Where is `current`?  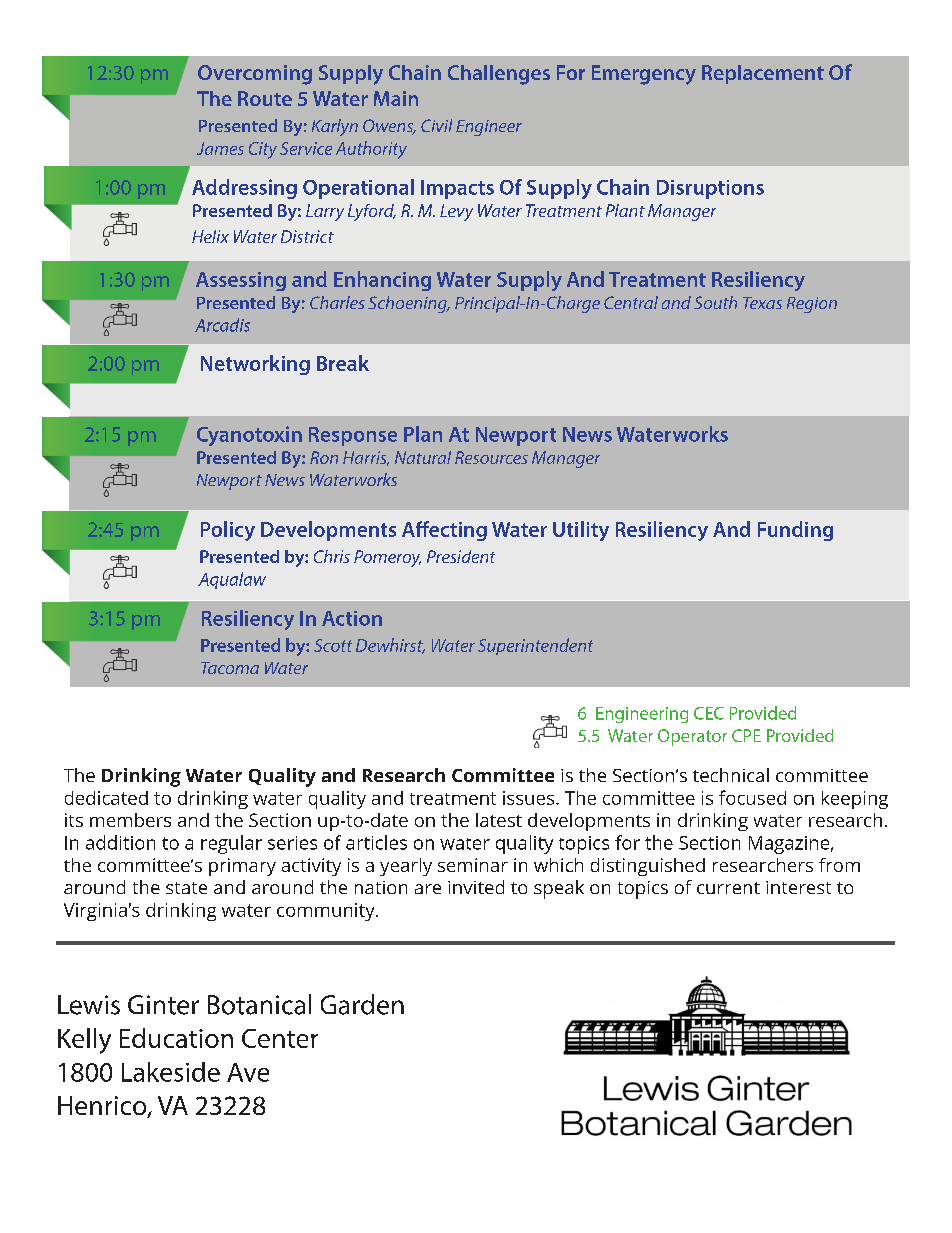 current is located at coordinates (728, 888).
